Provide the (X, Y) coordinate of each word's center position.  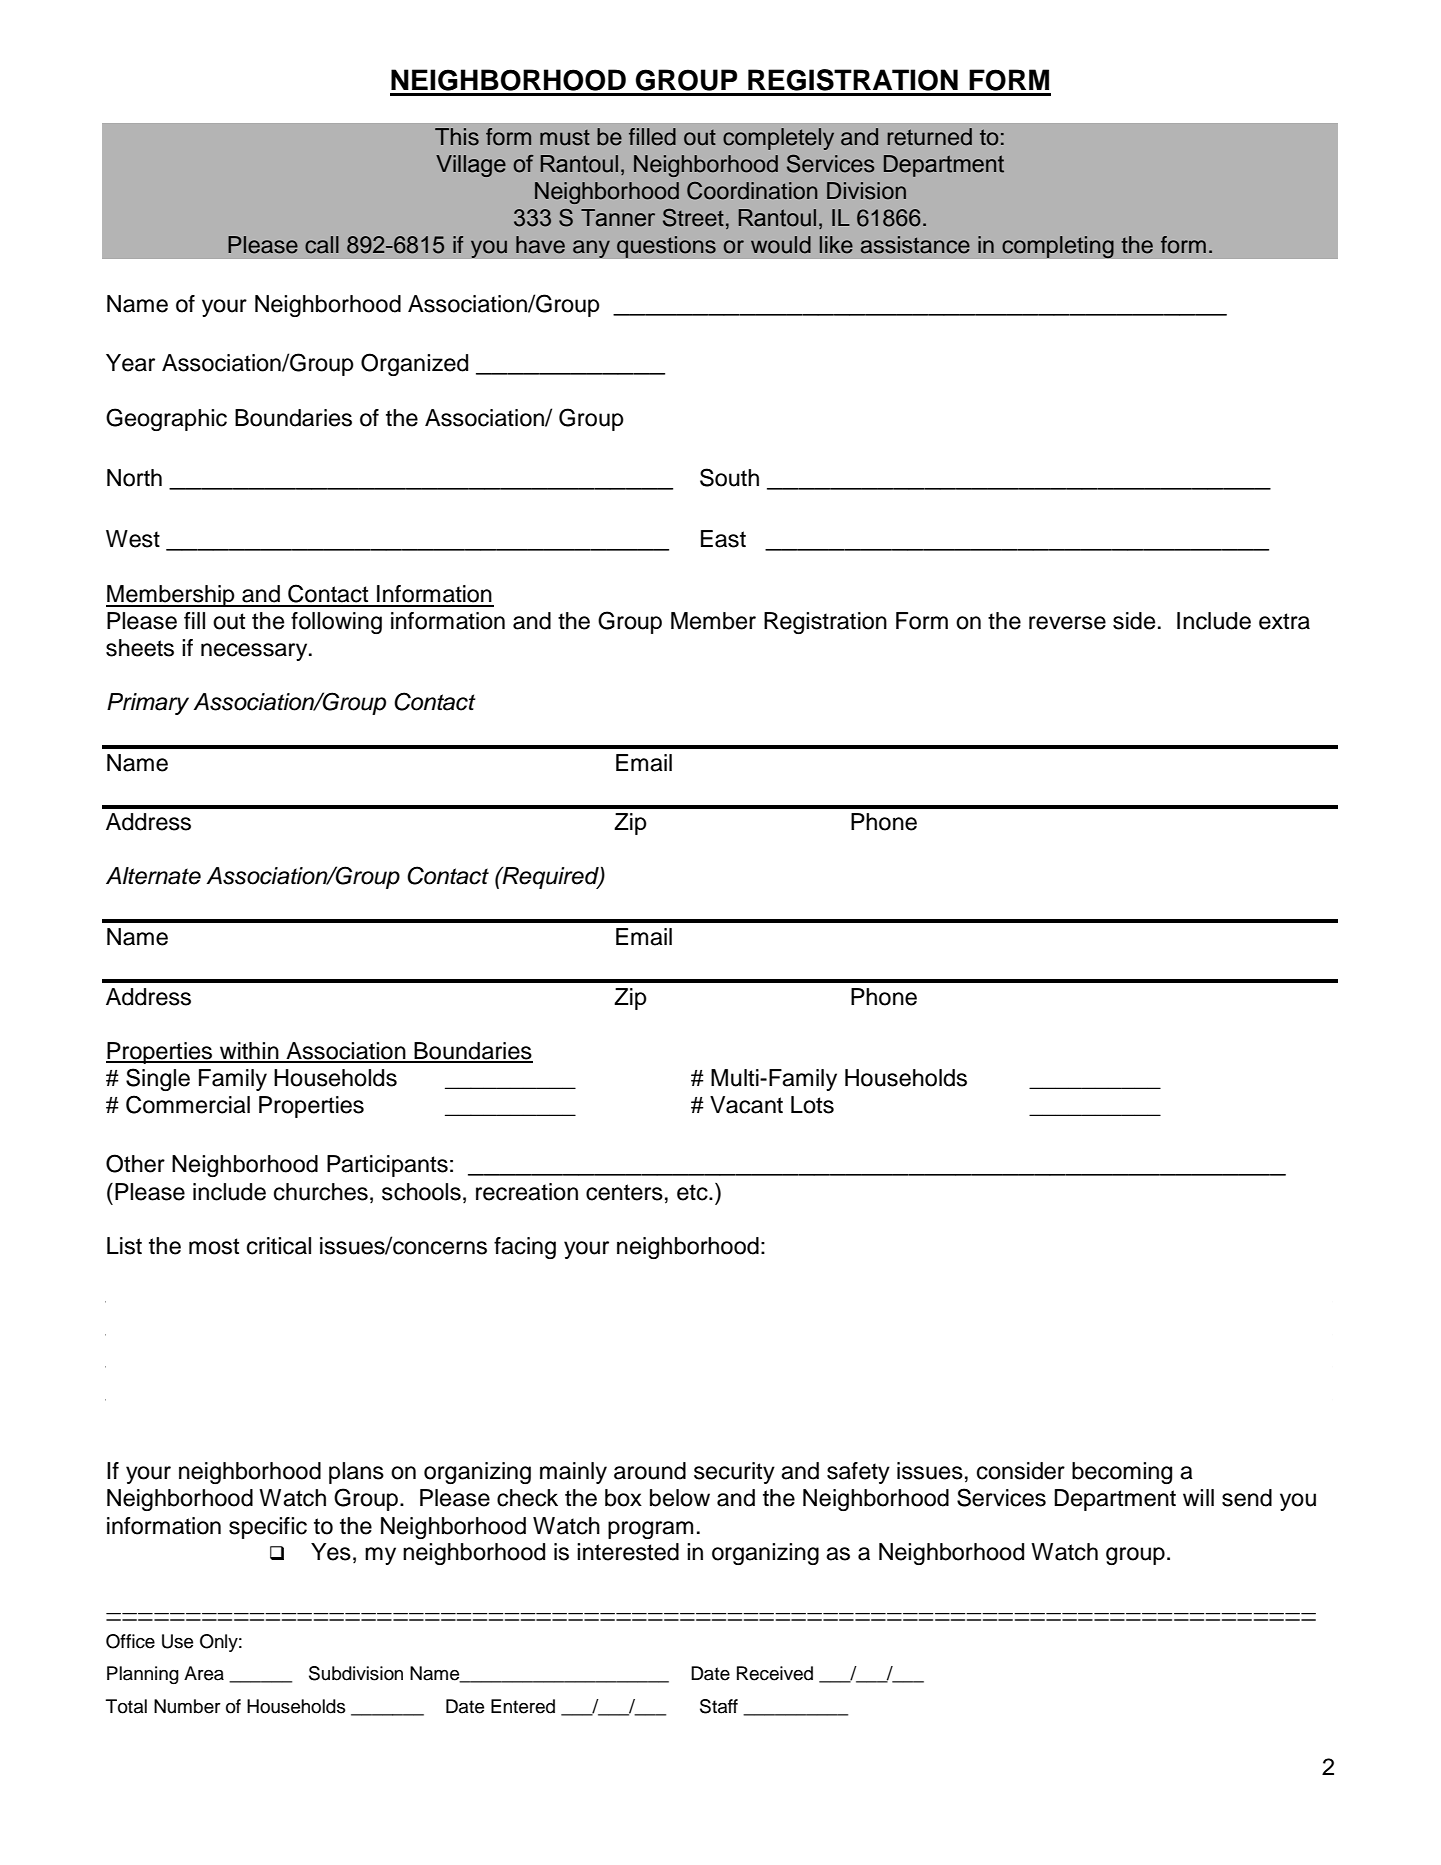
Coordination (752, 191)
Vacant (746, 1105)
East (723, 539)
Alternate (153, 876)
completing (1058, 247)
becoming (1122, 1473)
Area (204, 1673)
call (322, 245)
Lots (812, 1105)
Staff (719, 1706)
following (336, 623)
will (1198, 1497)
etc (693, 1192)
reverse (1067, 623)
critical (279, 1246)
